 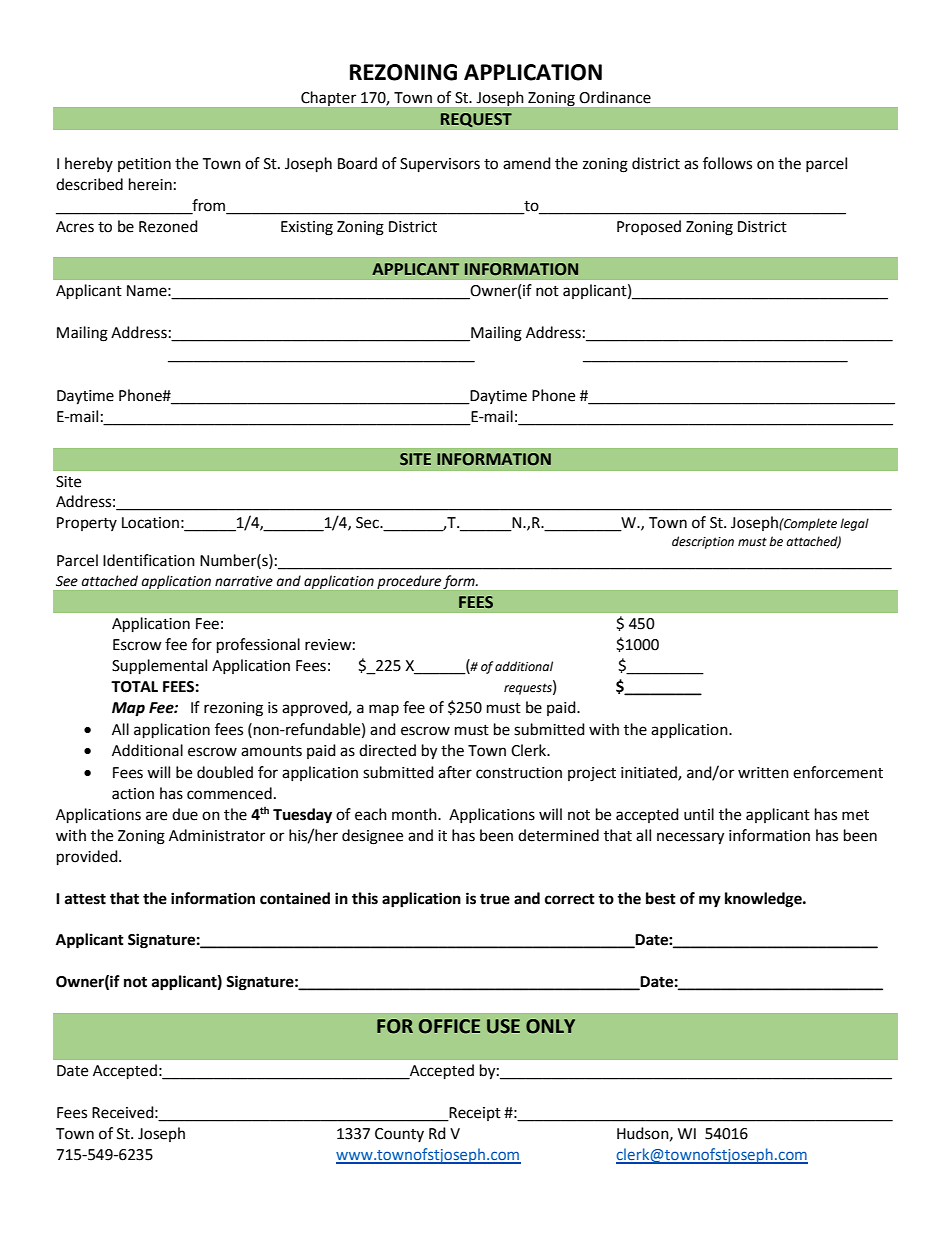 I want to click on Existing, so click(x=307, y=228).
